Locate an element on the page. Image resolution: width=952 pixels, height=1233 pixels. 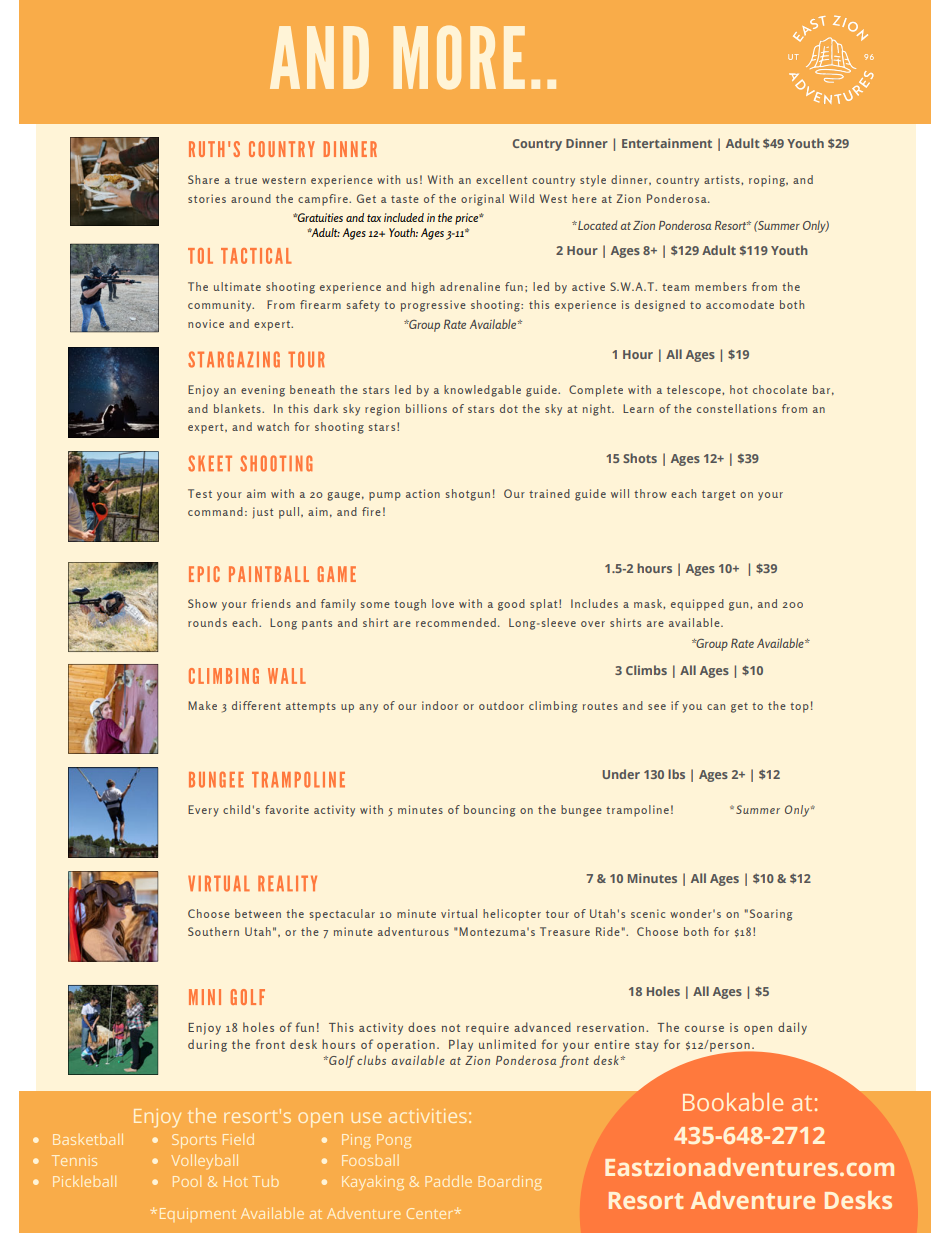
Southern is located at coordinates (213, 931).
